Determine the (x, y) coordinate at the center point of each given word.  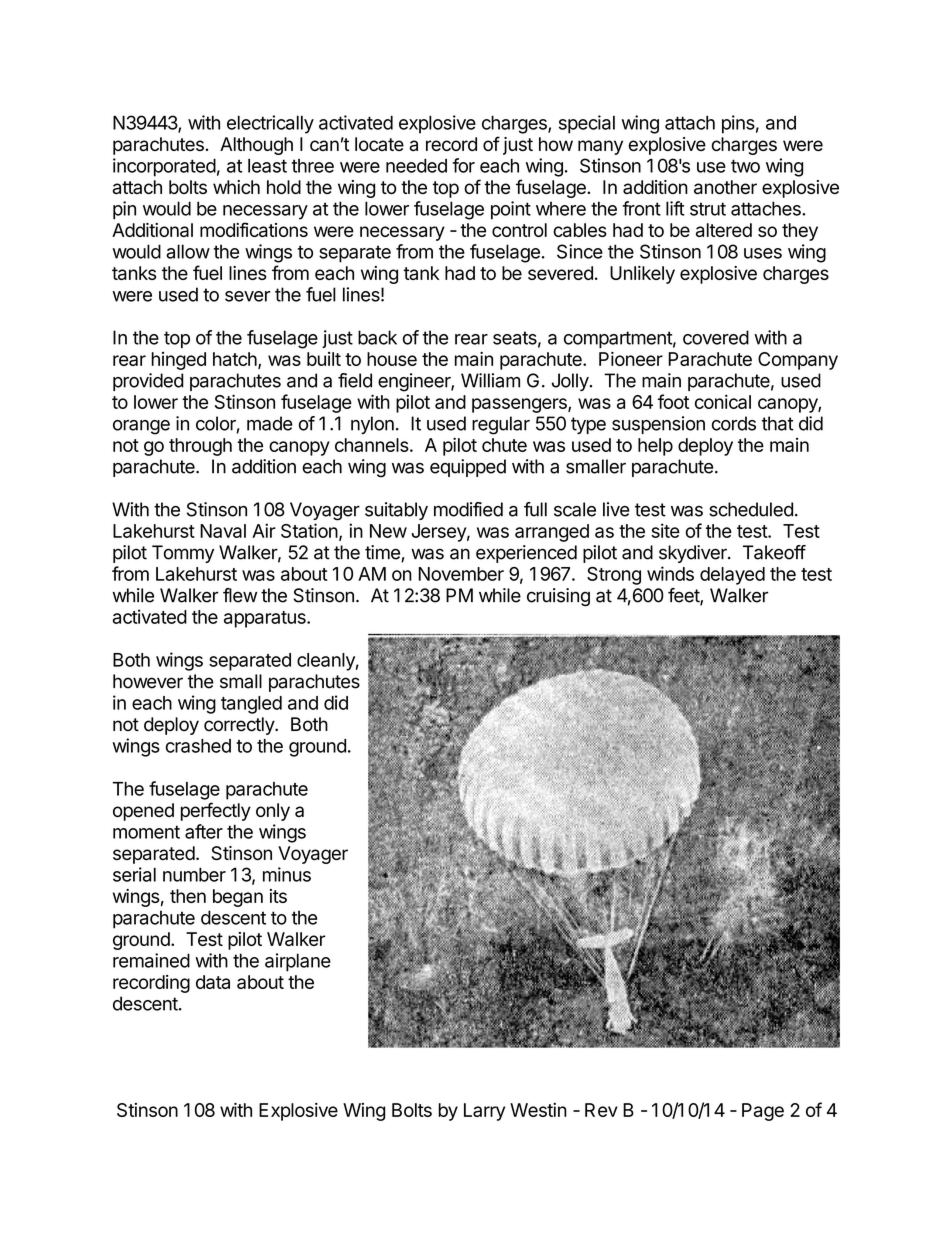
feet (684, 596)
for (463, 165)
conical (723, 401)
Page (763, 1112)
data (213, 982)
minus (287, 874)
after (204, 831)
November (461, 574)
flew (240, 595)
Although (256, 146)
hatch (235, 359)
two (745, 166)
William (490, 380)
